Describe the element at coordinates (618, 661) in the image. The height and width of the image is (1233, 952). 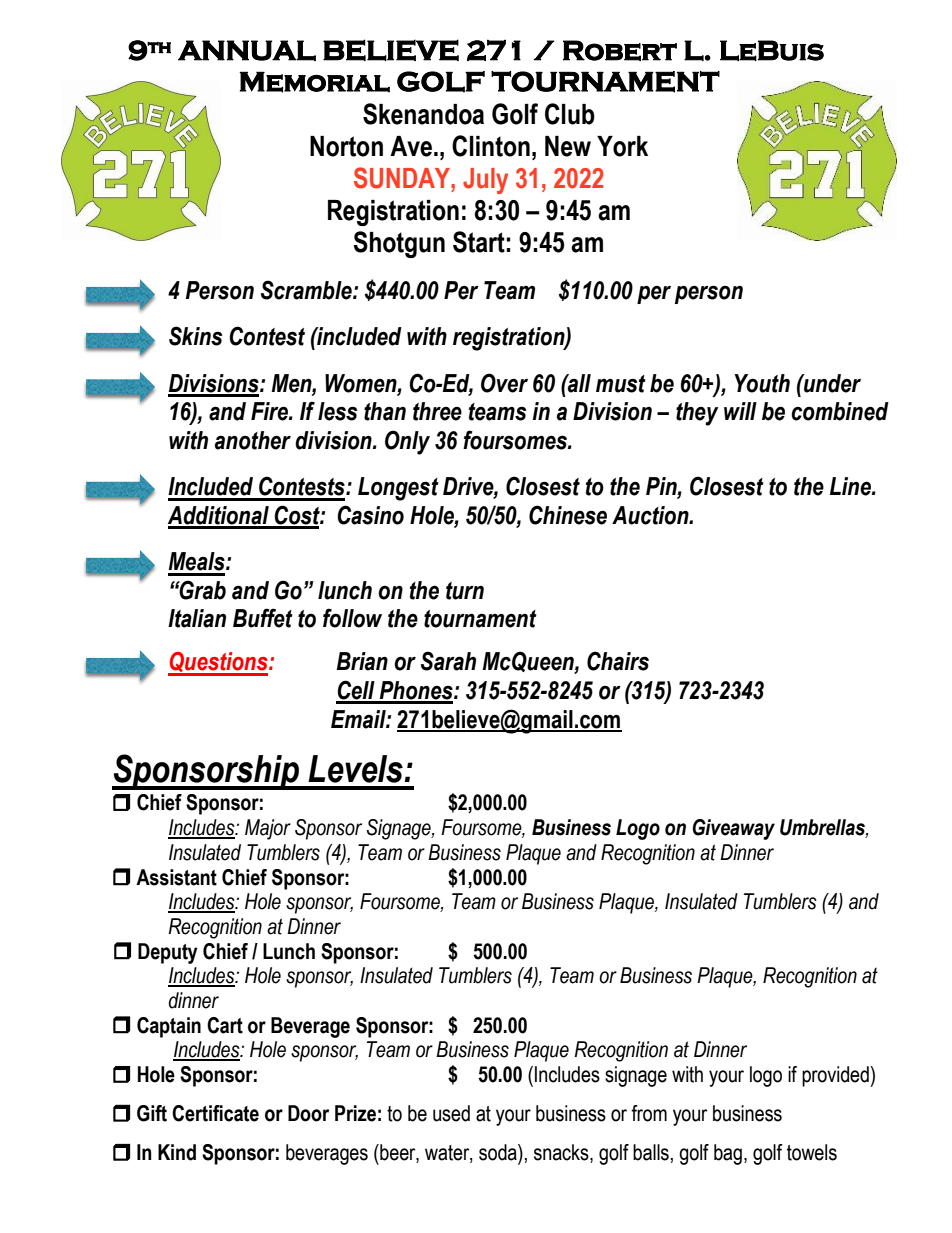
I see `Chairs` at that location.
